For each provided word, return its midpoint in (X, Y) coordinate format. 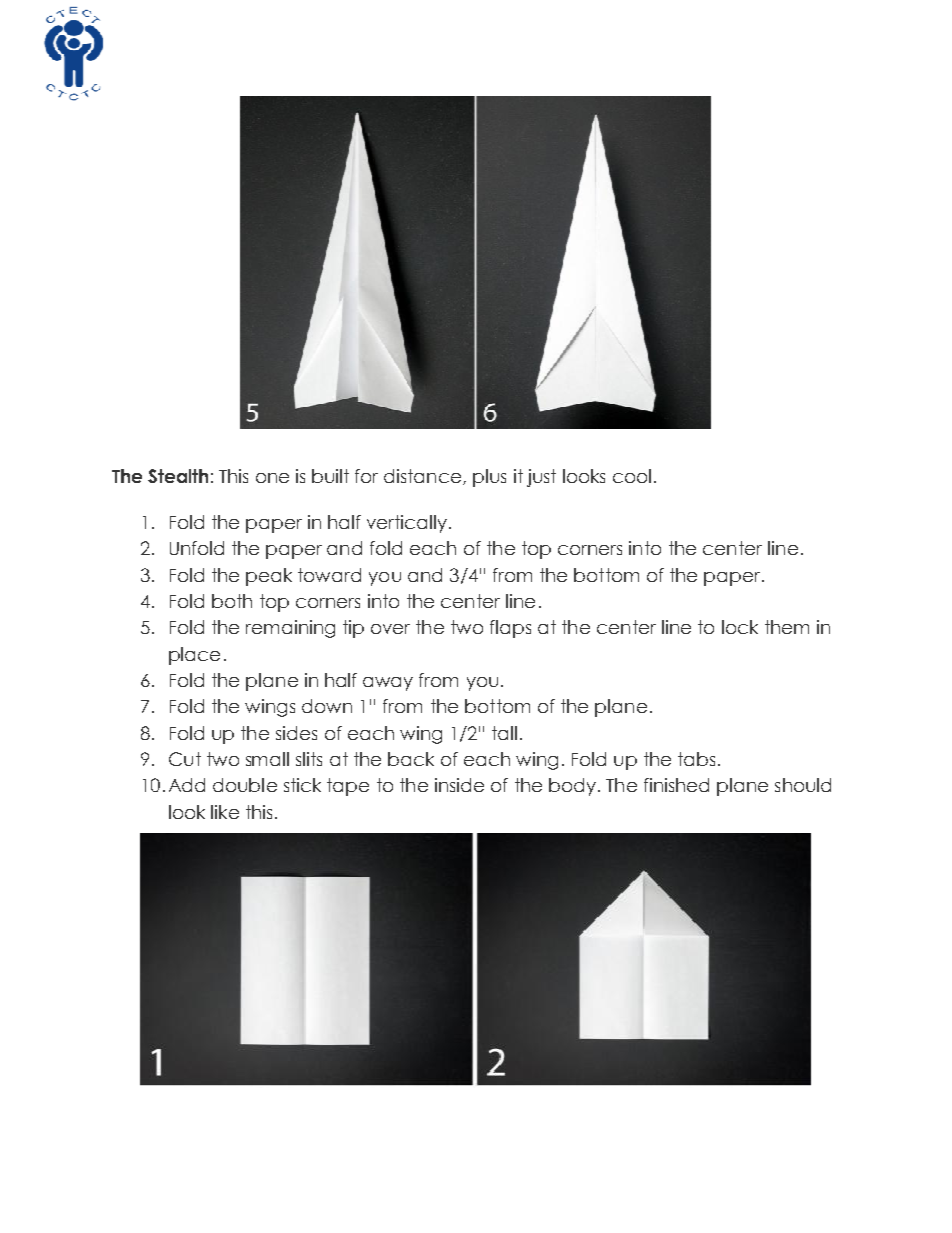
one (272, 478)
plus (489, 478)
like (225, 812)
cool (632, 476)
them (787, 627)
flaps (510, 629)
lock (740, 627)
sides (296, 733)
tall (504, 733)
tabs (696, 759)
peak (269, 577)
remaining (290, 629)
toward (329, 575)
